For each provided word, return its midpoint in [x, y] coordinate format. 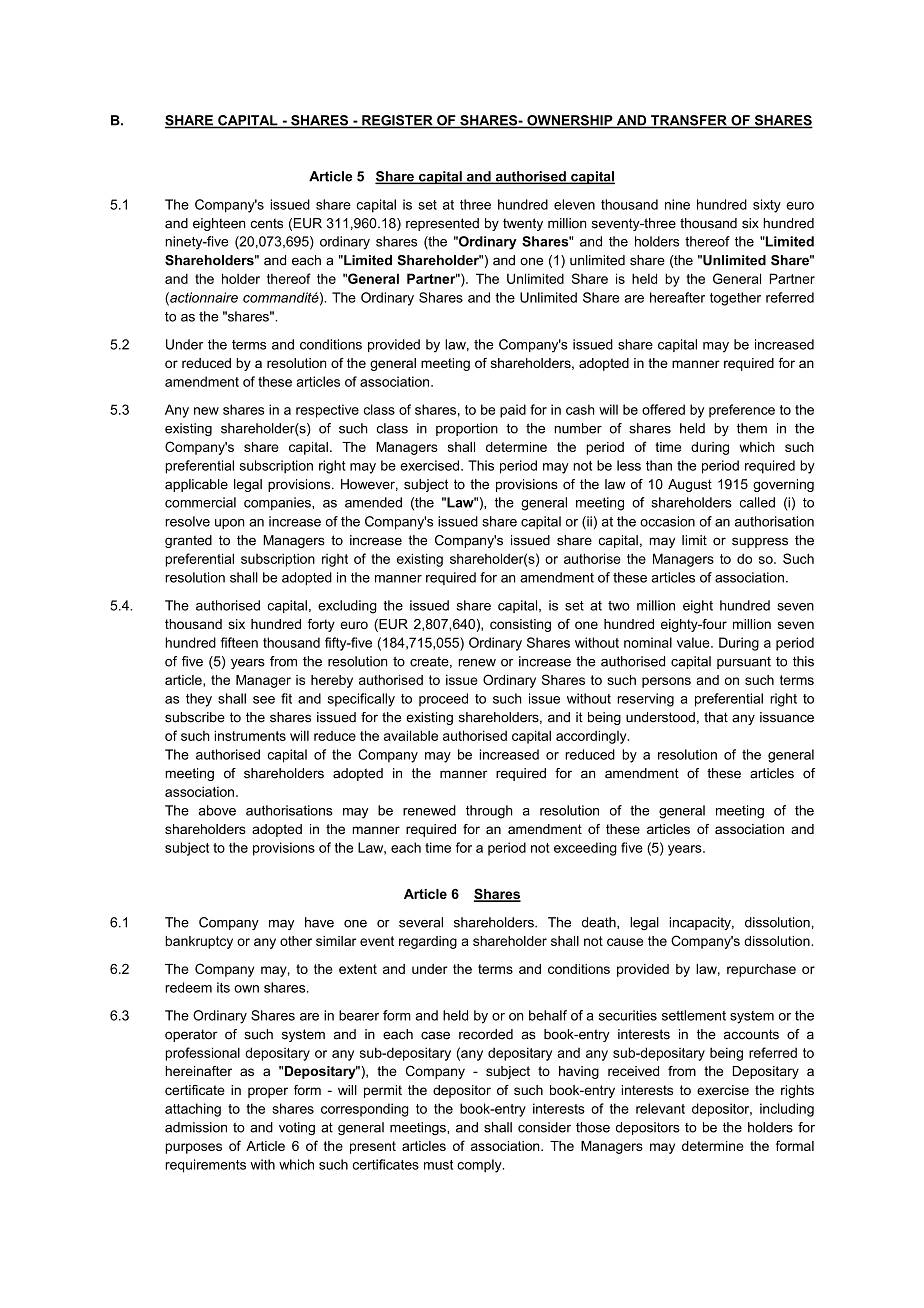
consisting [520, 625]
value [694, 642]
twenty [523, 224]
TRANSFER [689, 121]
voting [297, 1128]
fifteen [239, 642]
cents [267, 223]
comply [480, 1166]
